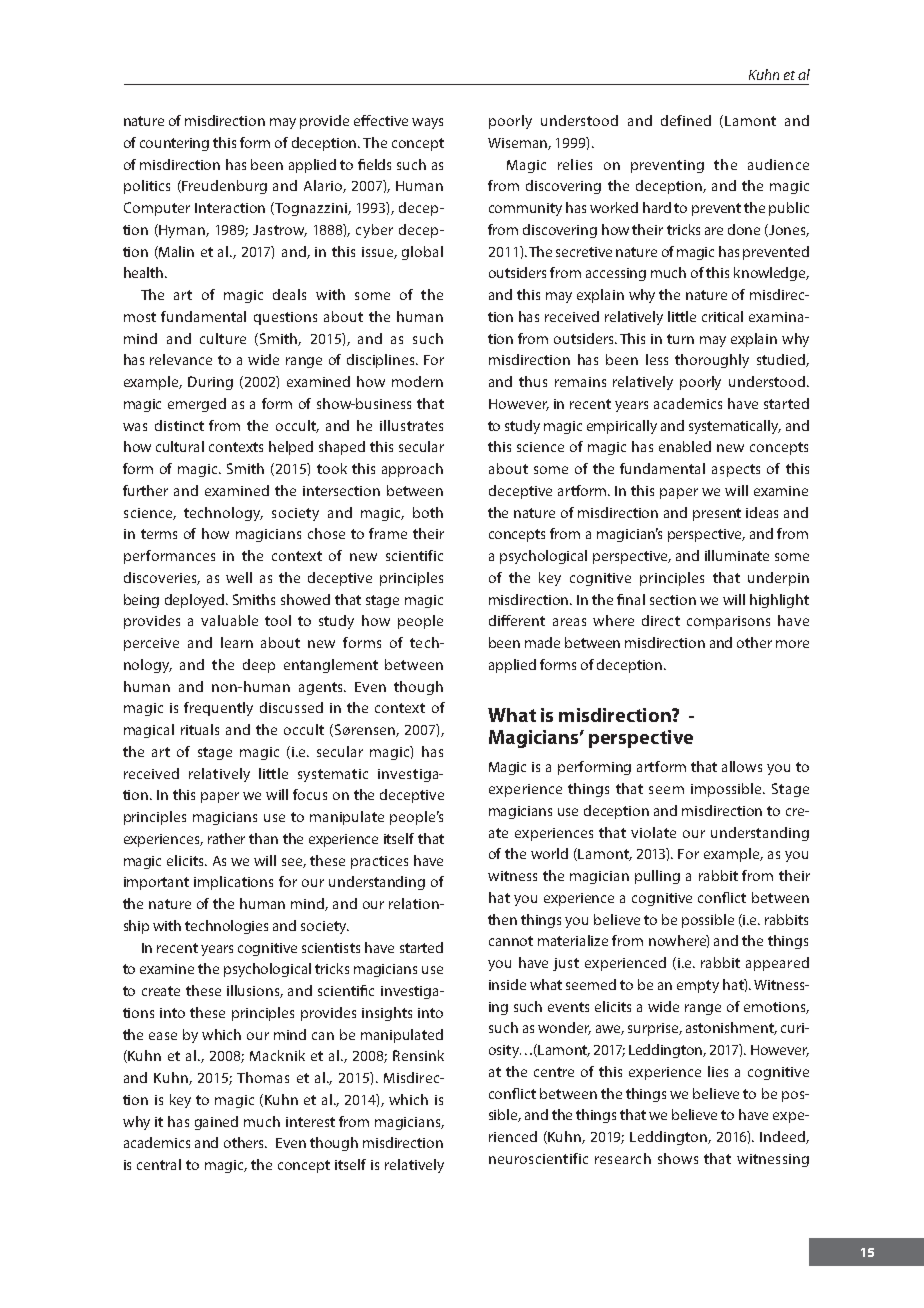 The image size is (924, 1308). Describe the element at coordinates (237, 642) in the screenshot. I see `learn` at that location.
